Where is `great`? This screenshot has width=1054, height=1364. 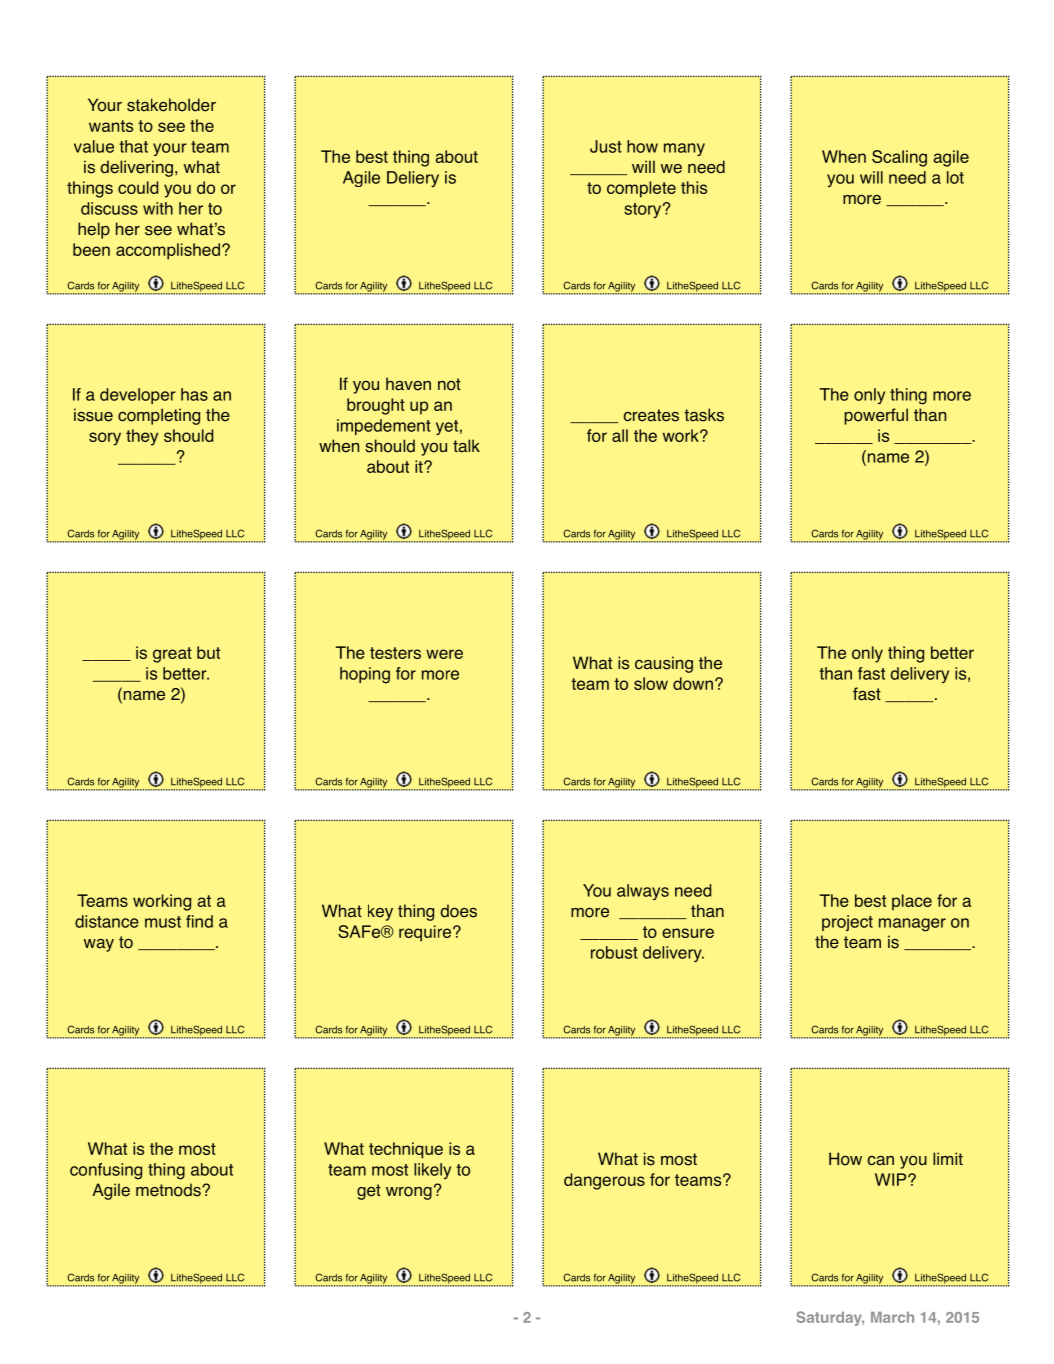 great is located at coordinates (172, 655).
